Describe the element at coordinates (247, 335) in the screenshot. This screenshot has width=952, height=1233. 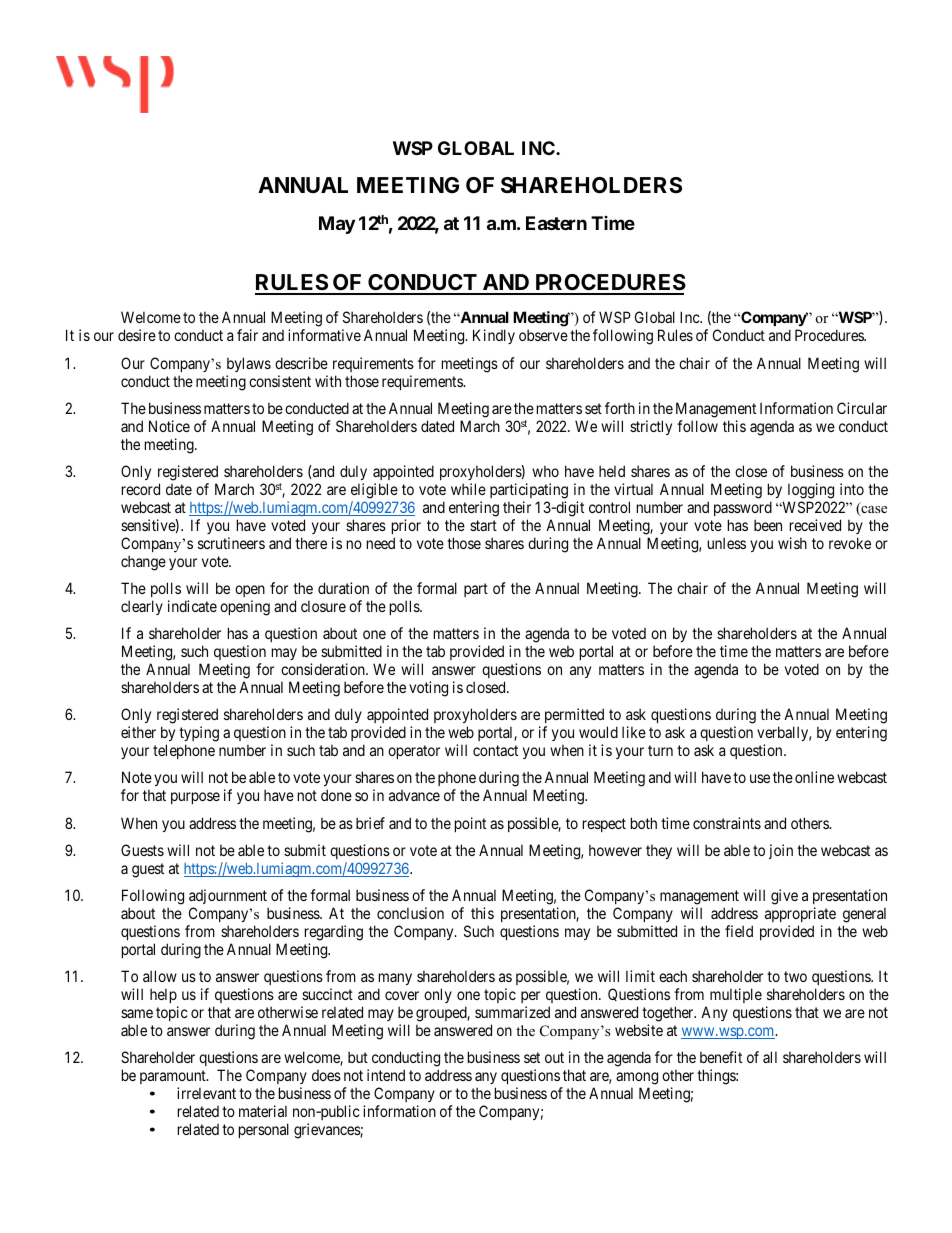
I see `fair` at that location.
